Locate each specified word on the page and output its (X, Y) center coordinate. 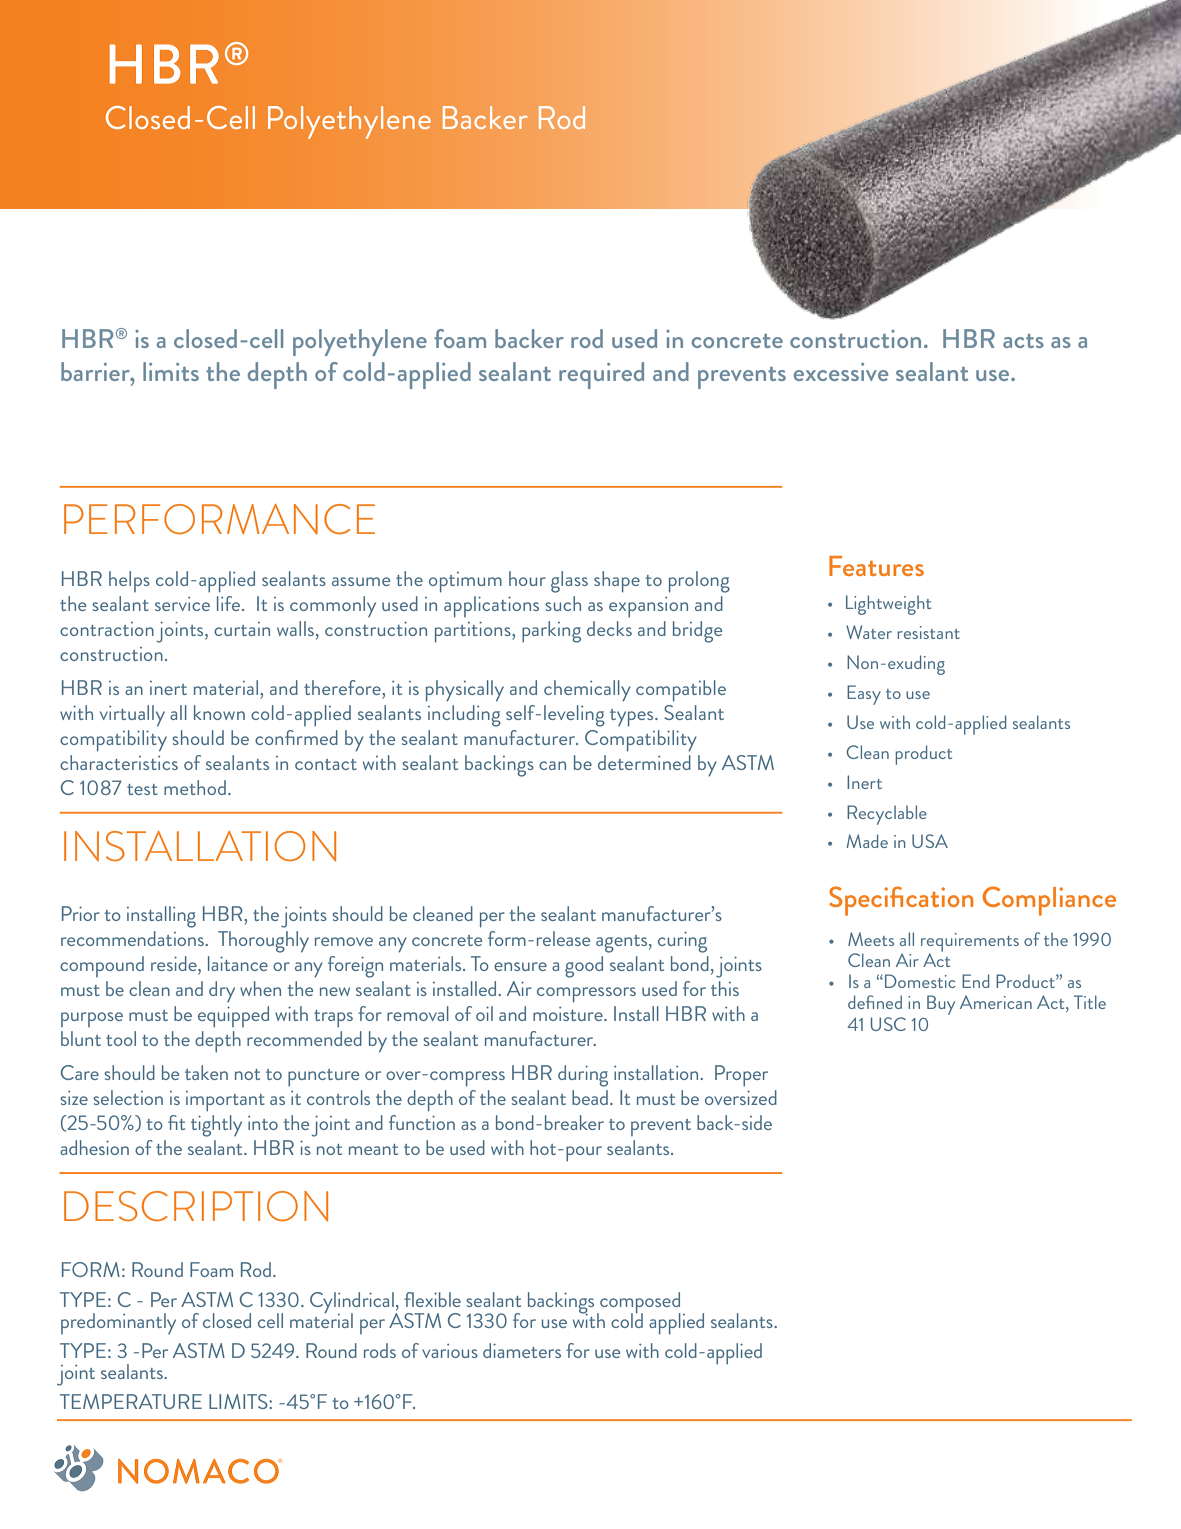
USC (888, 1024)
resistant (928, 632)
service (182, 604)
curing (682, 942)
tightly (216, 1126)
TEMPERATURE (131, 1401)
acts (1023, 341)
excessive (841, 372)
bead (590, 1097)
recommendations (134, 938)
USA (930, 841)
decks (609, 628)
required (601, 375)
